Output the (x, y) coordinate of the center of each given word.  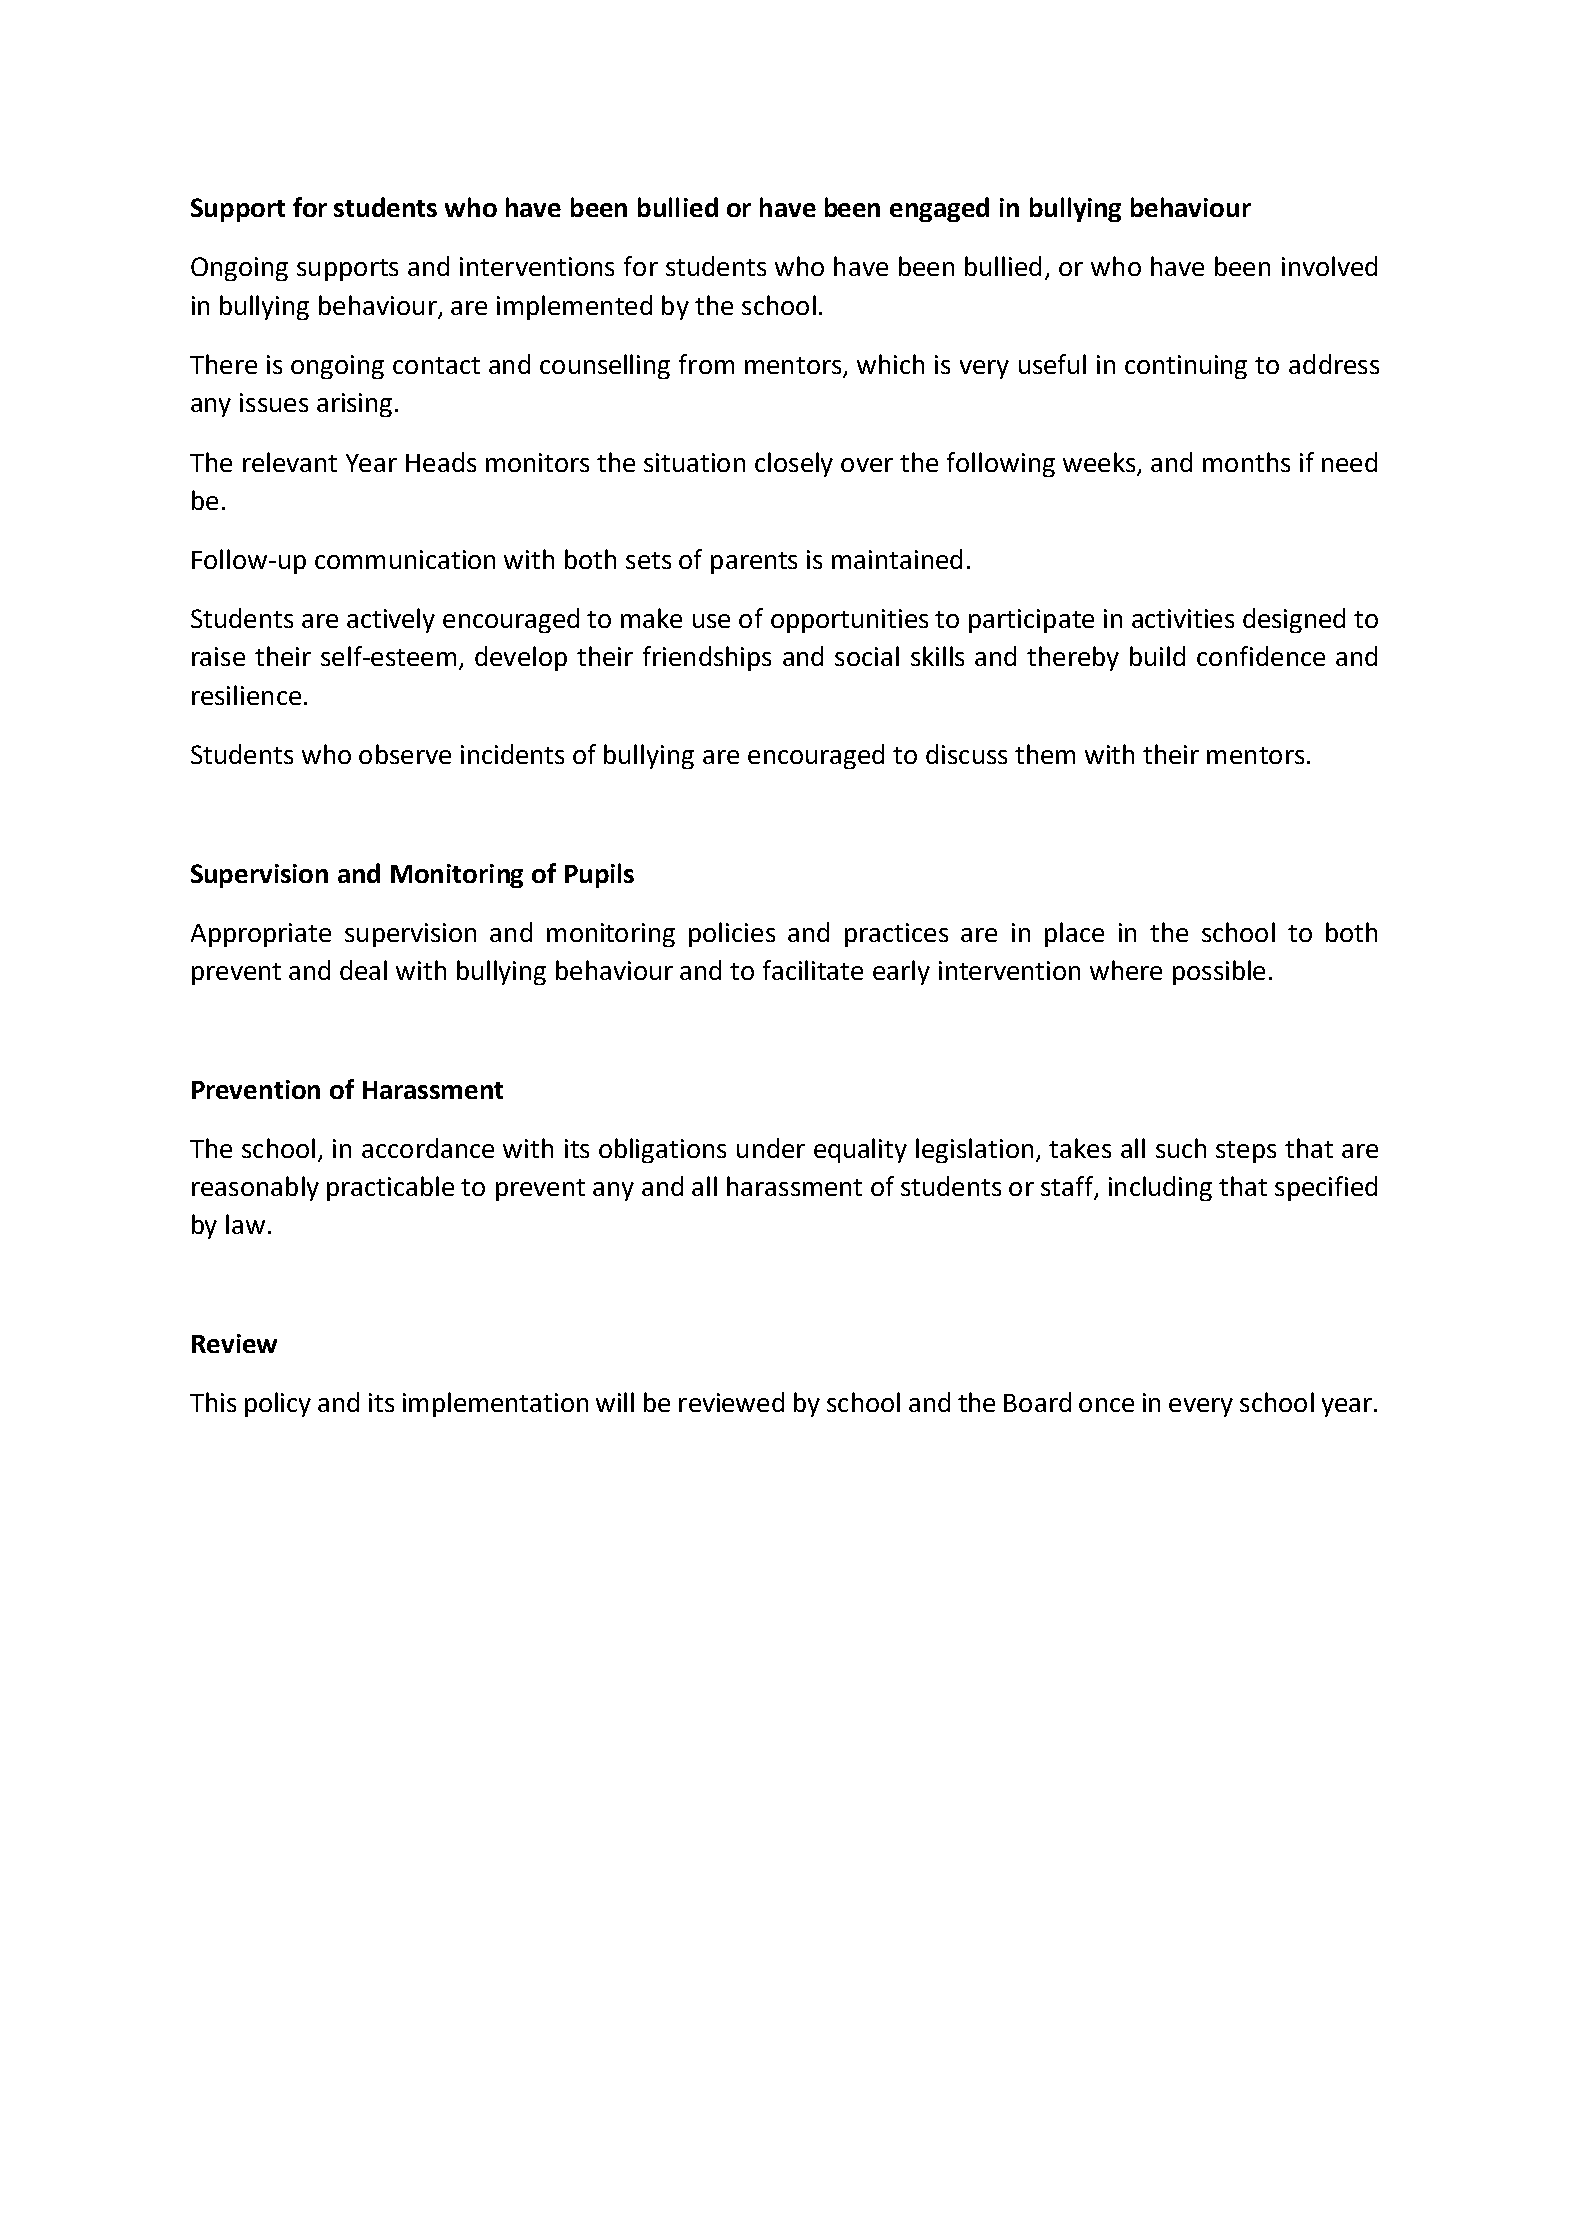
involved (1329, 266)
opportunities (849, 621)
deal (363, 970)
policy (278, 1404)
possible (1219, 972)
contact (436, 365)
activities (1183, 618)
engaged (939, 209)
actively (391, 620)
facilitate (813, 970)
